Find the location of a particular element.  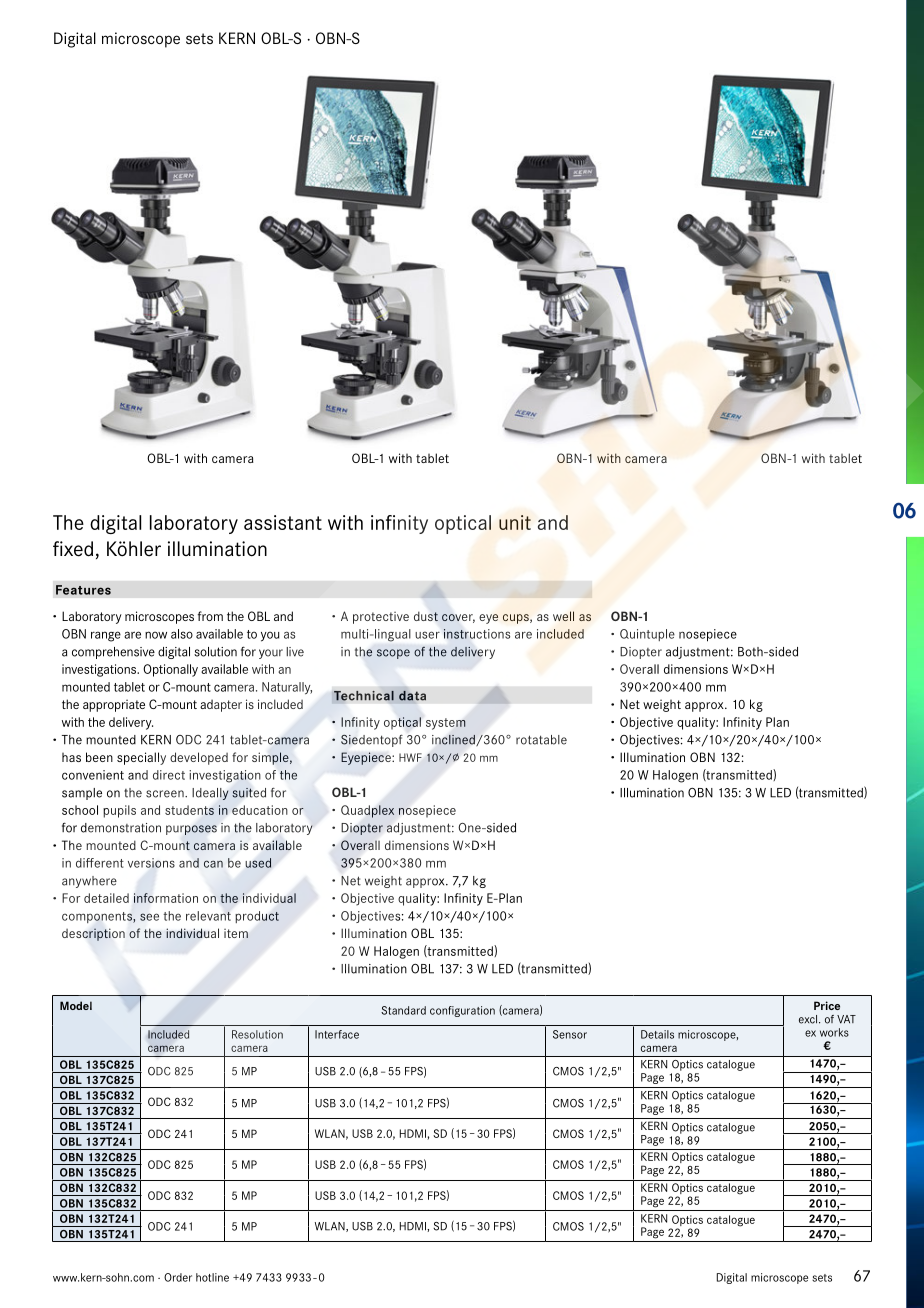

direct is located at coordinates (169, 775).
